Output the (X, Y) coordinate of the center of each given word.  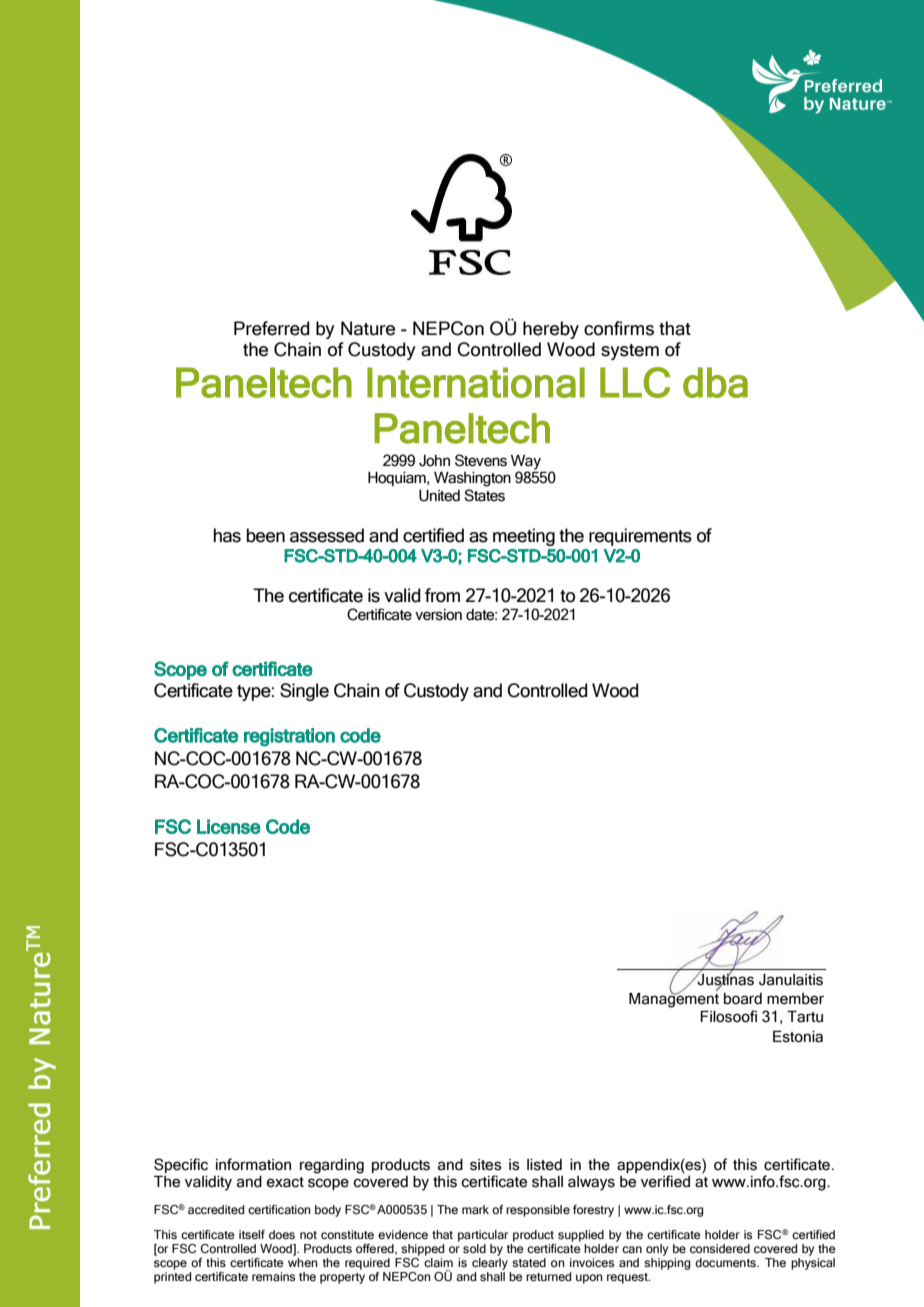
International (476, 382)
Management (674, 999)
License (229, 826)
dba (715, 382)
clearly (490, 1264)
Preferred (272, 328)
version (438, 615)
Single (304, 692)
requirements (640, 537)
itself (252, 1234)
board (743, 999)
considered (720, 1248)
